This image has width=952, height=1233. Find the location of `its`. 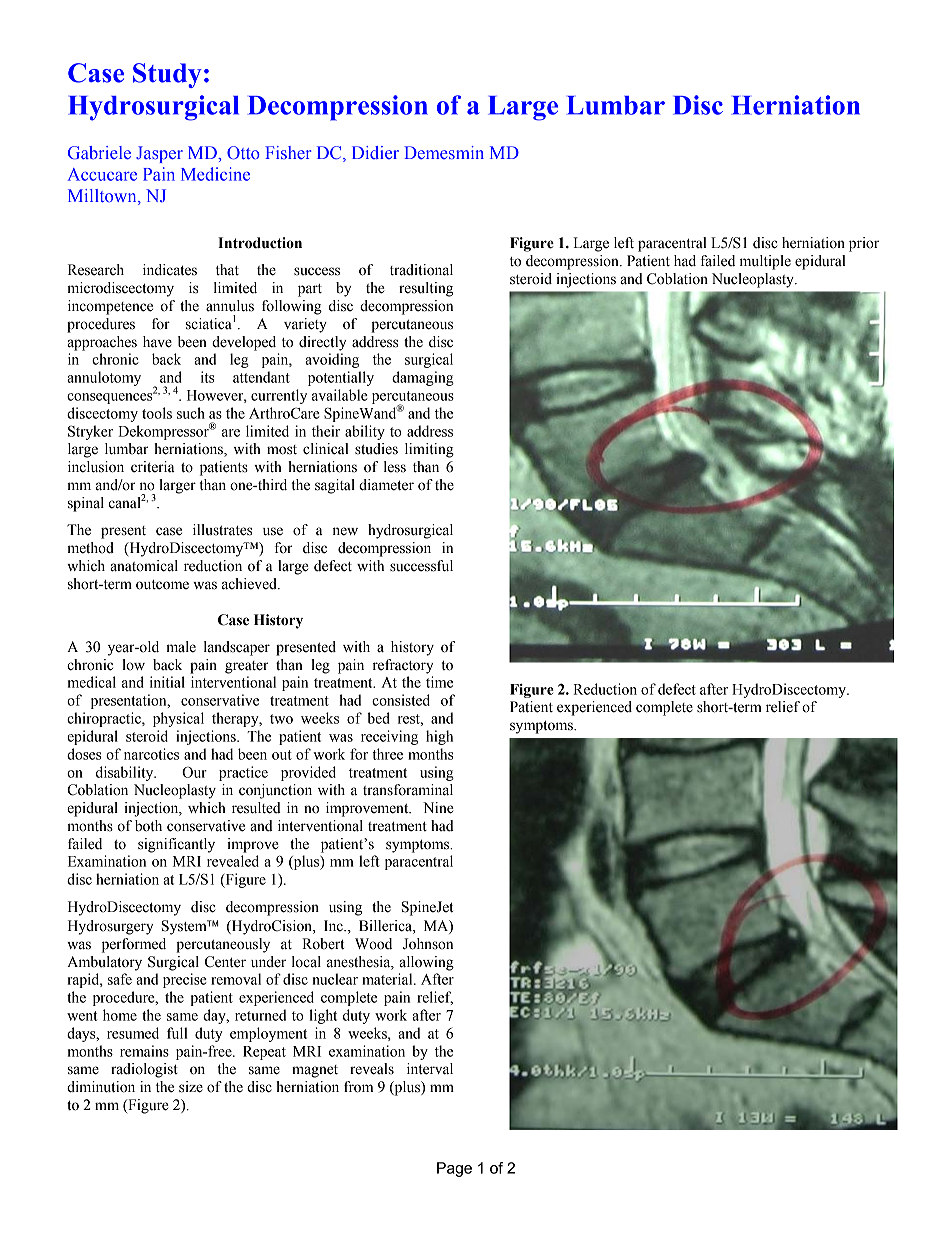

its is located at coordinates (207, 377).
